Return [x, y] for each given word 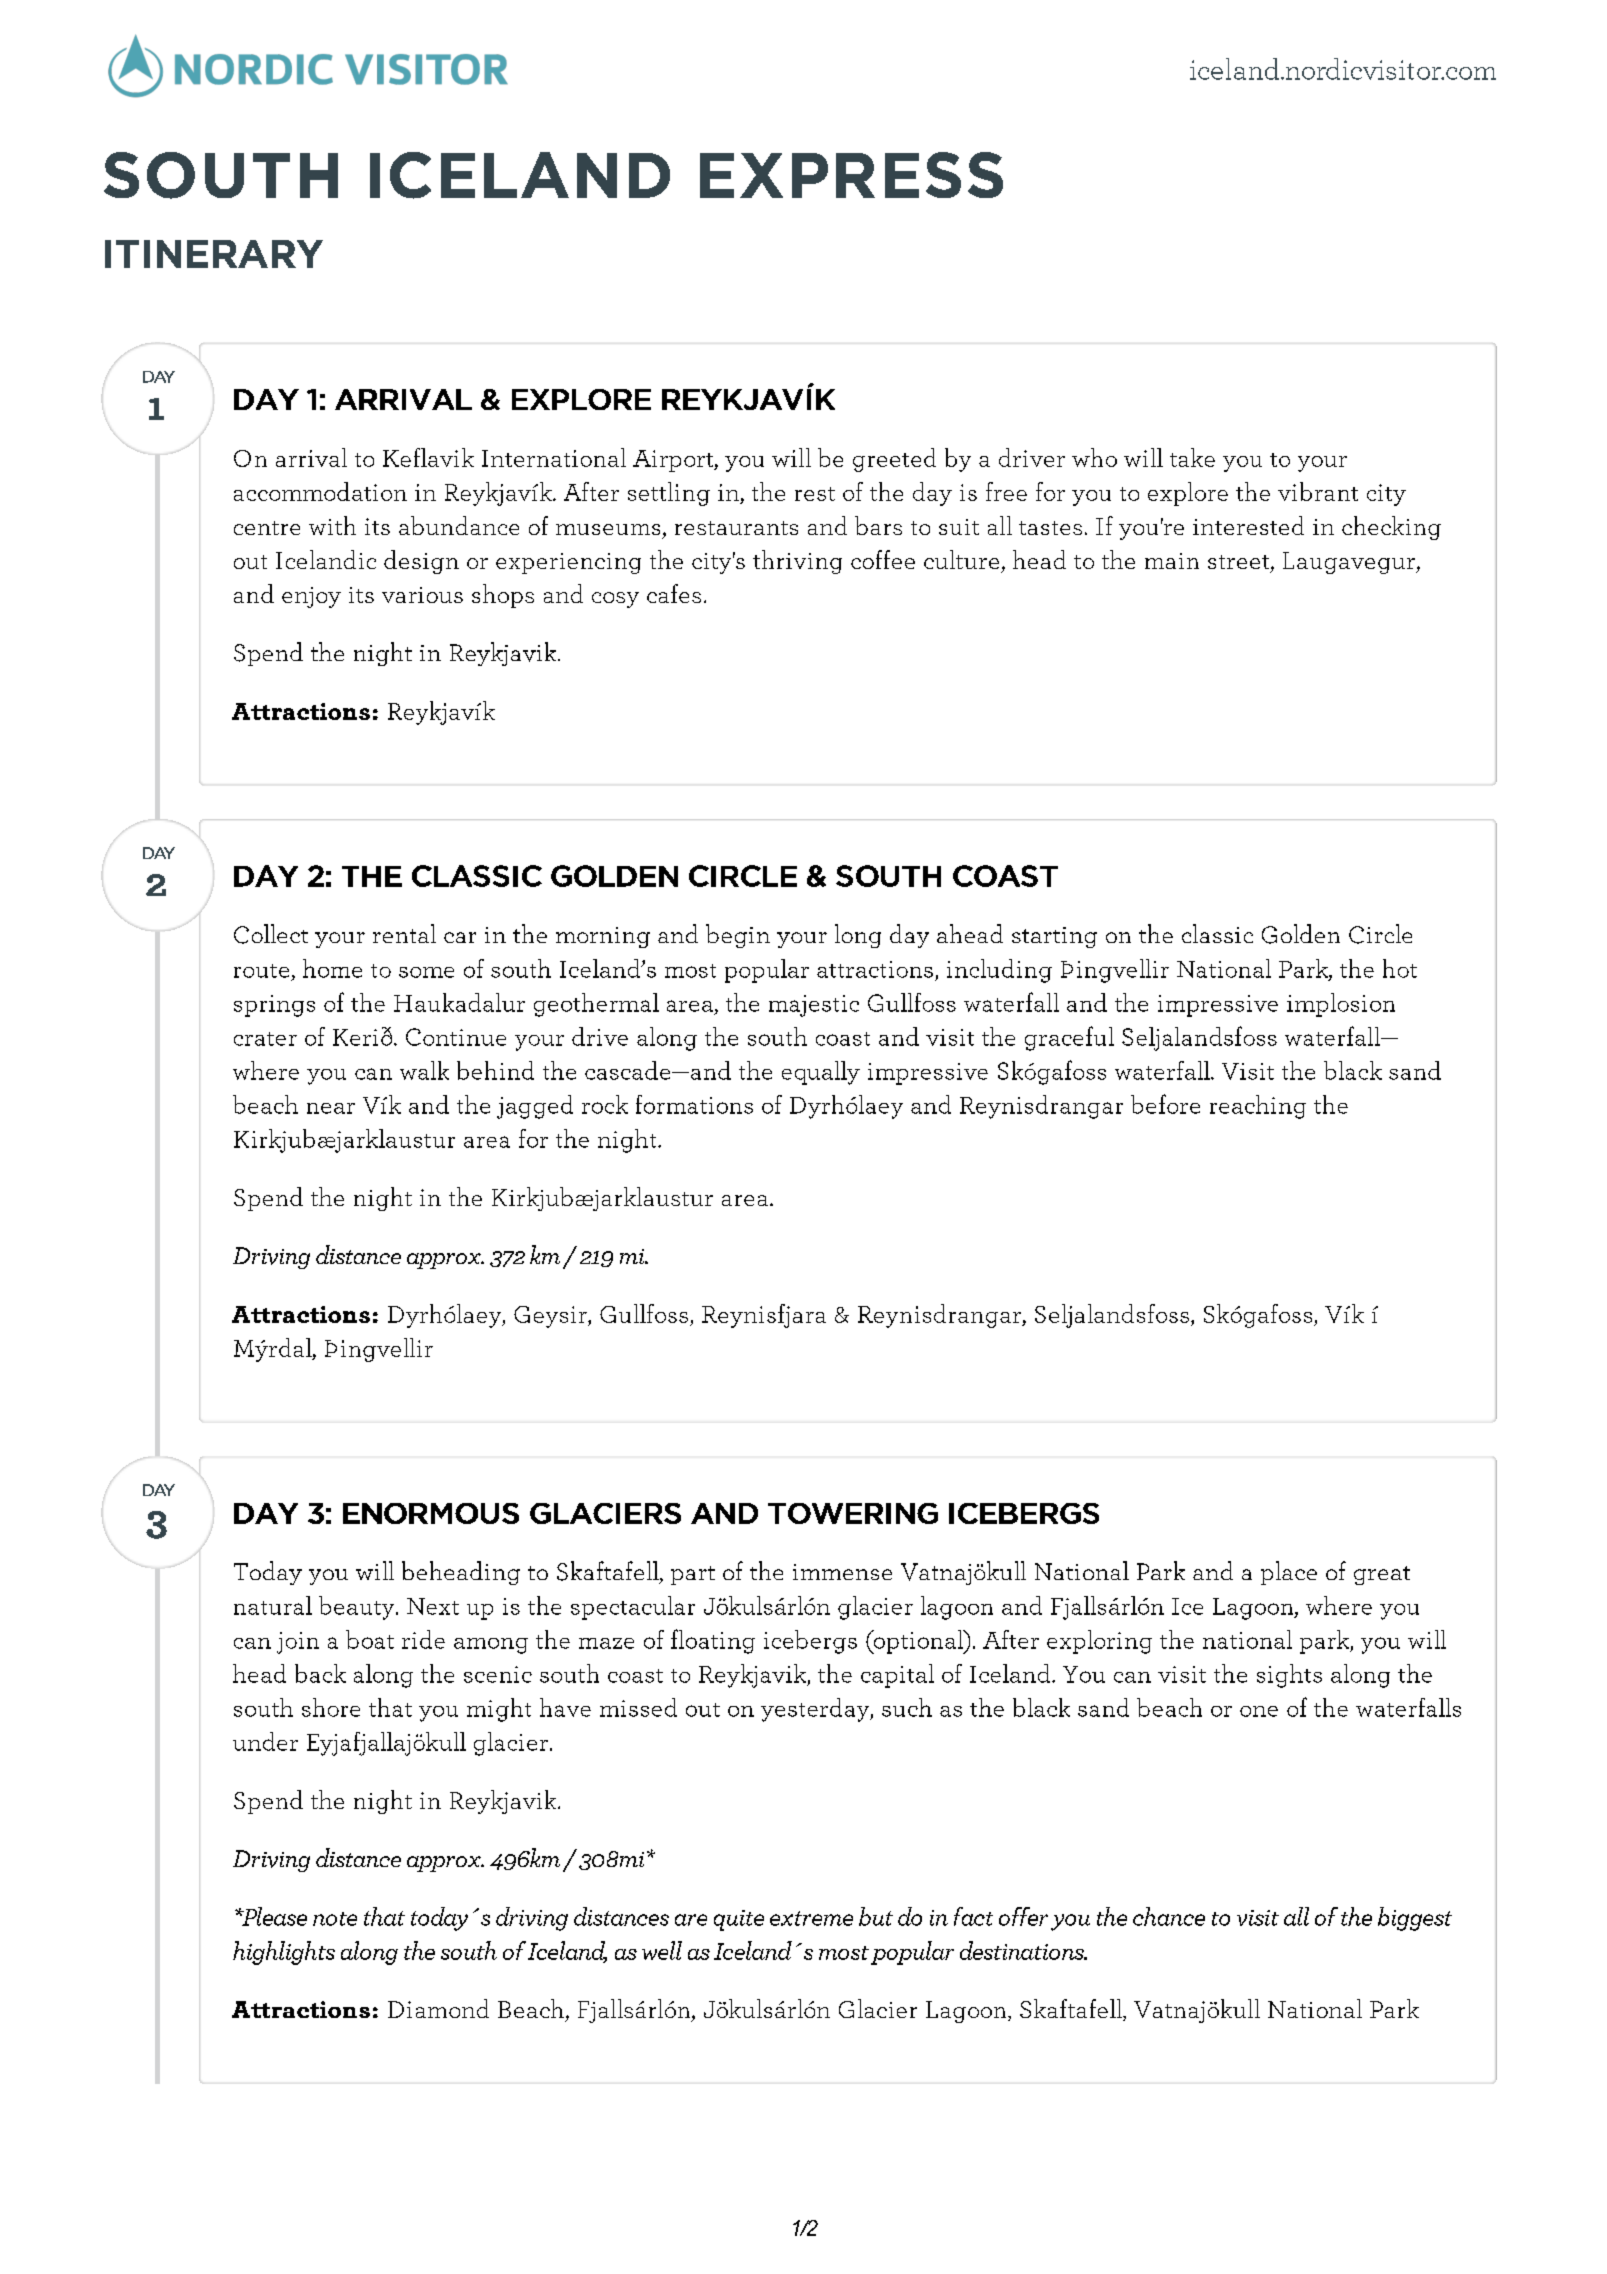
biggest [1415, 1919]
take [1192, 457]
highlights [284, 1953]
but [876, 1916]
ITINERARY [214, 254]
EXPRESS [851, 175]
